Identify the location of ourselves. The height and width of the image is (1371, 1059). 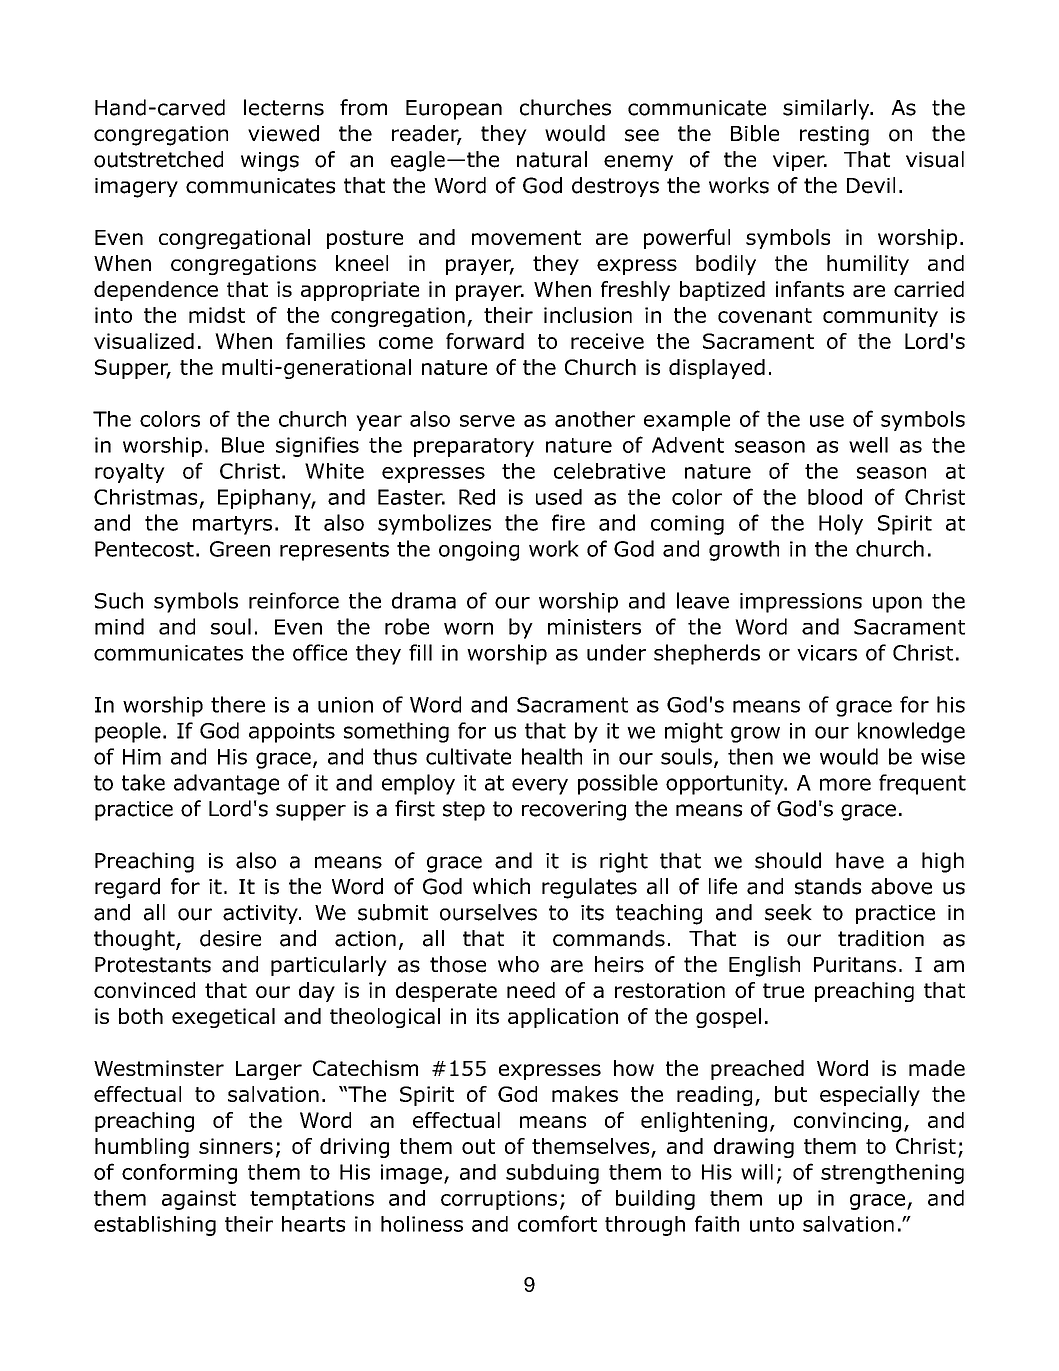
(488, 912).
